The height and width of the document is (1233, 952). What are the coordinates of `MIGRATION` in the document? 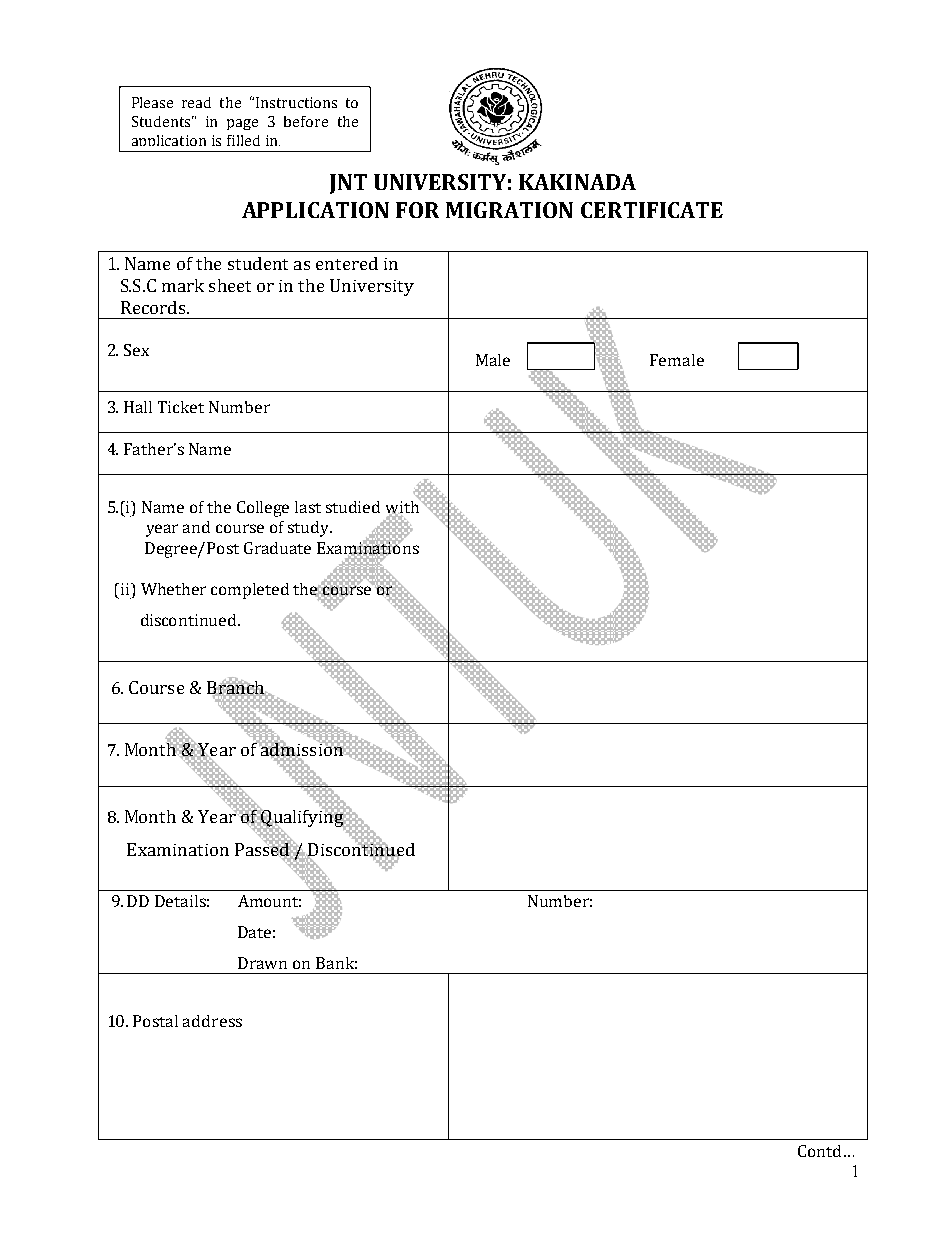 It's located at (509, 210).
